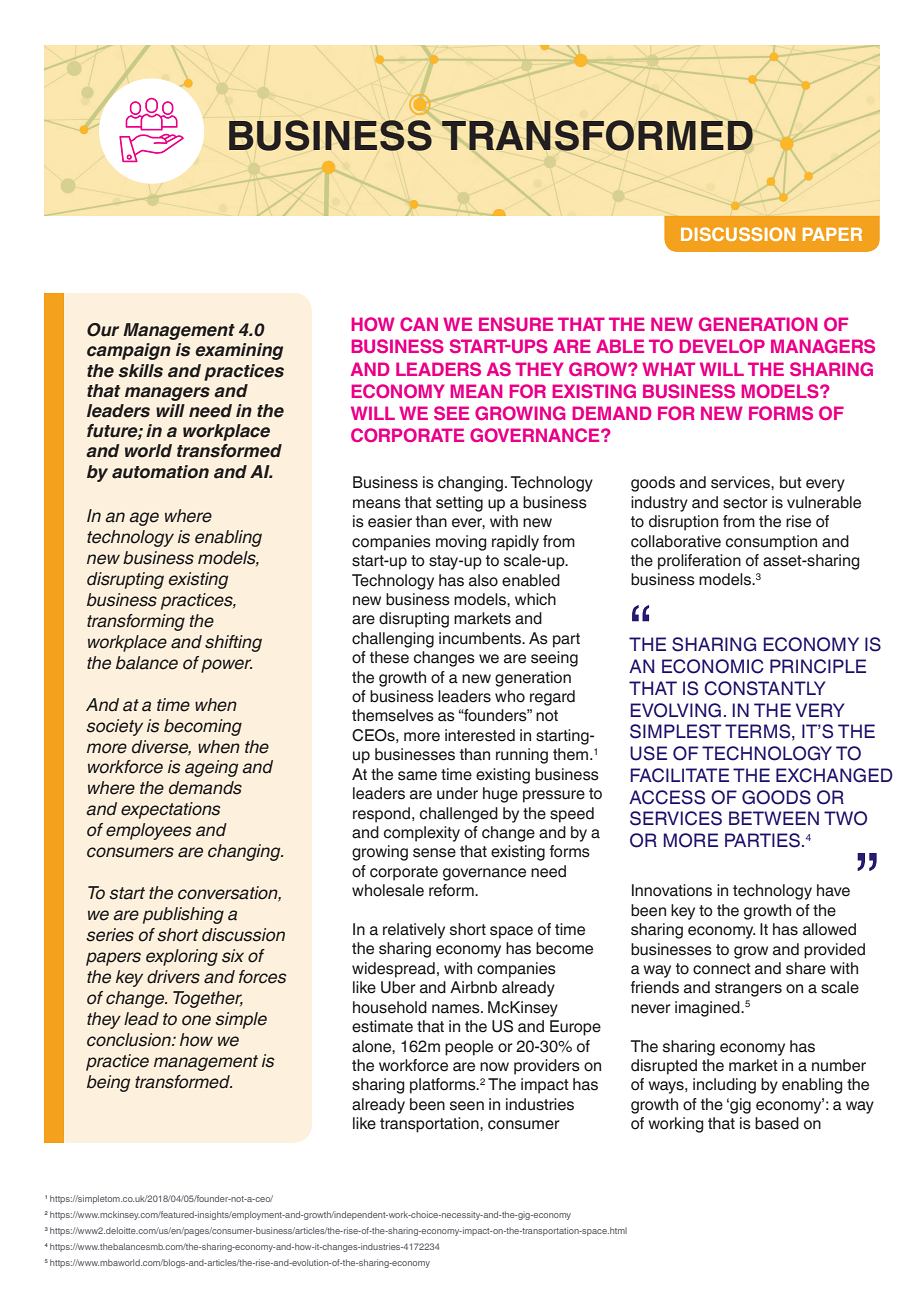  I want to click on examining, so click(239, 351).
